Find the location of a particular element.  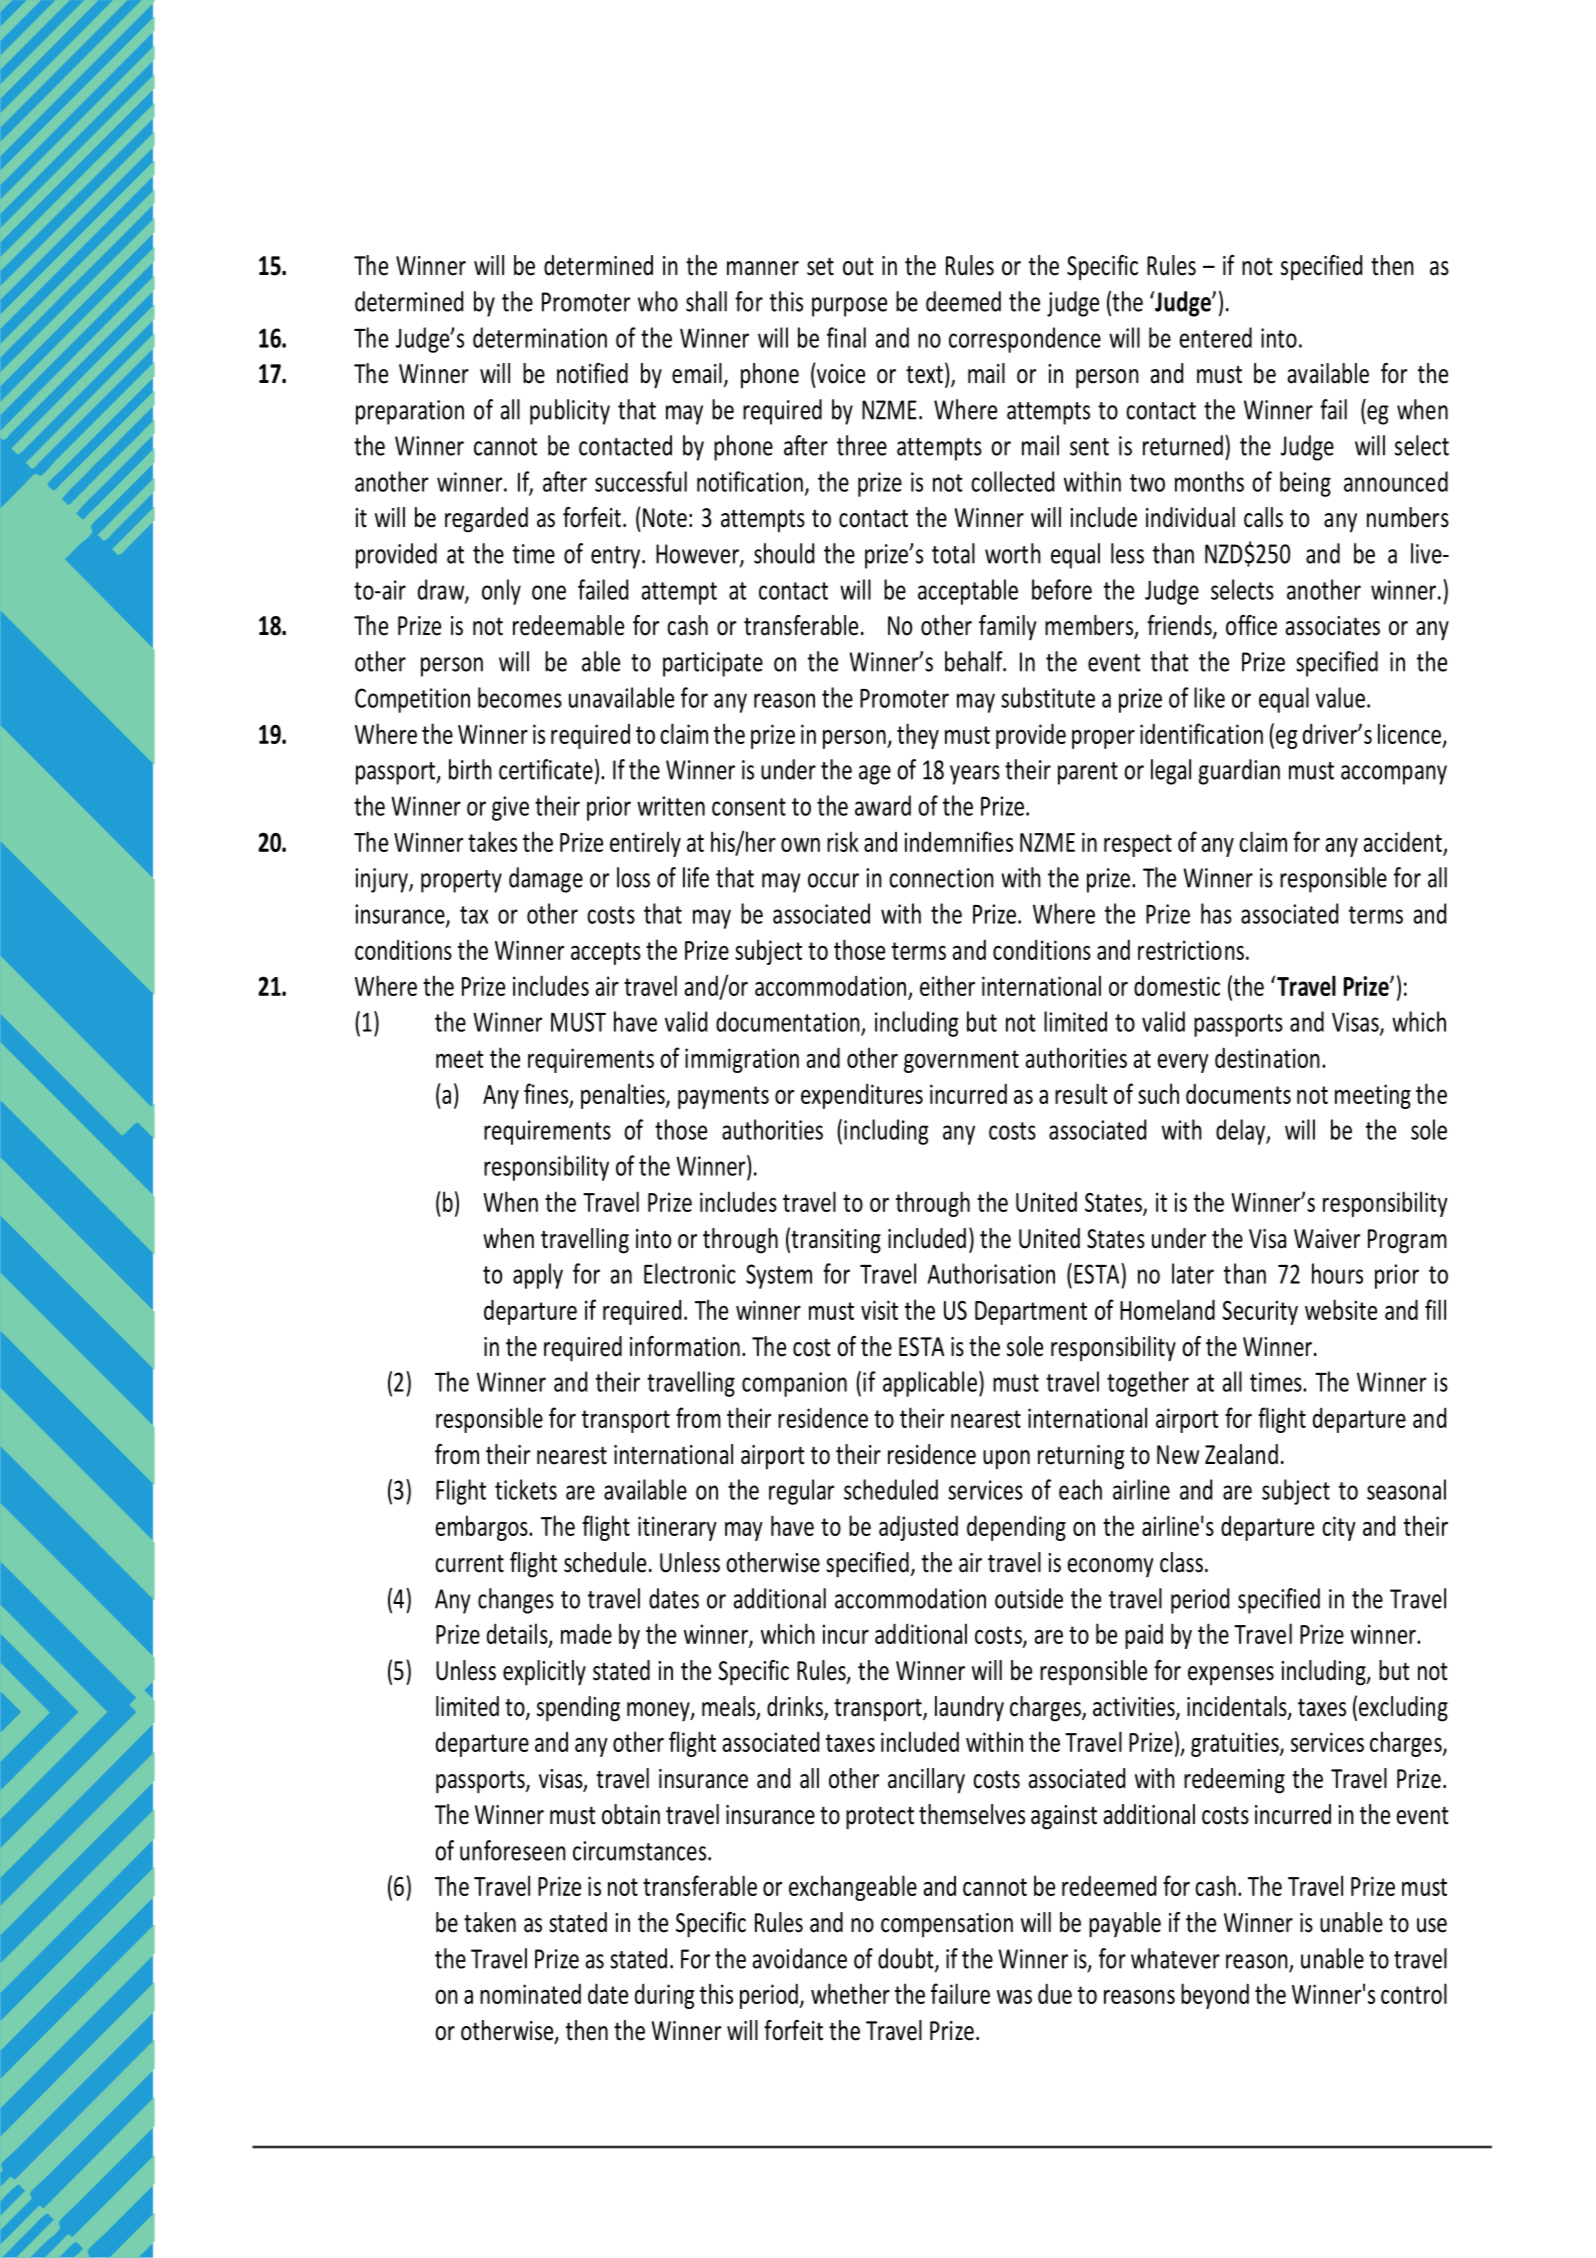

Zealand is located at coordinates (1241, 1454).
